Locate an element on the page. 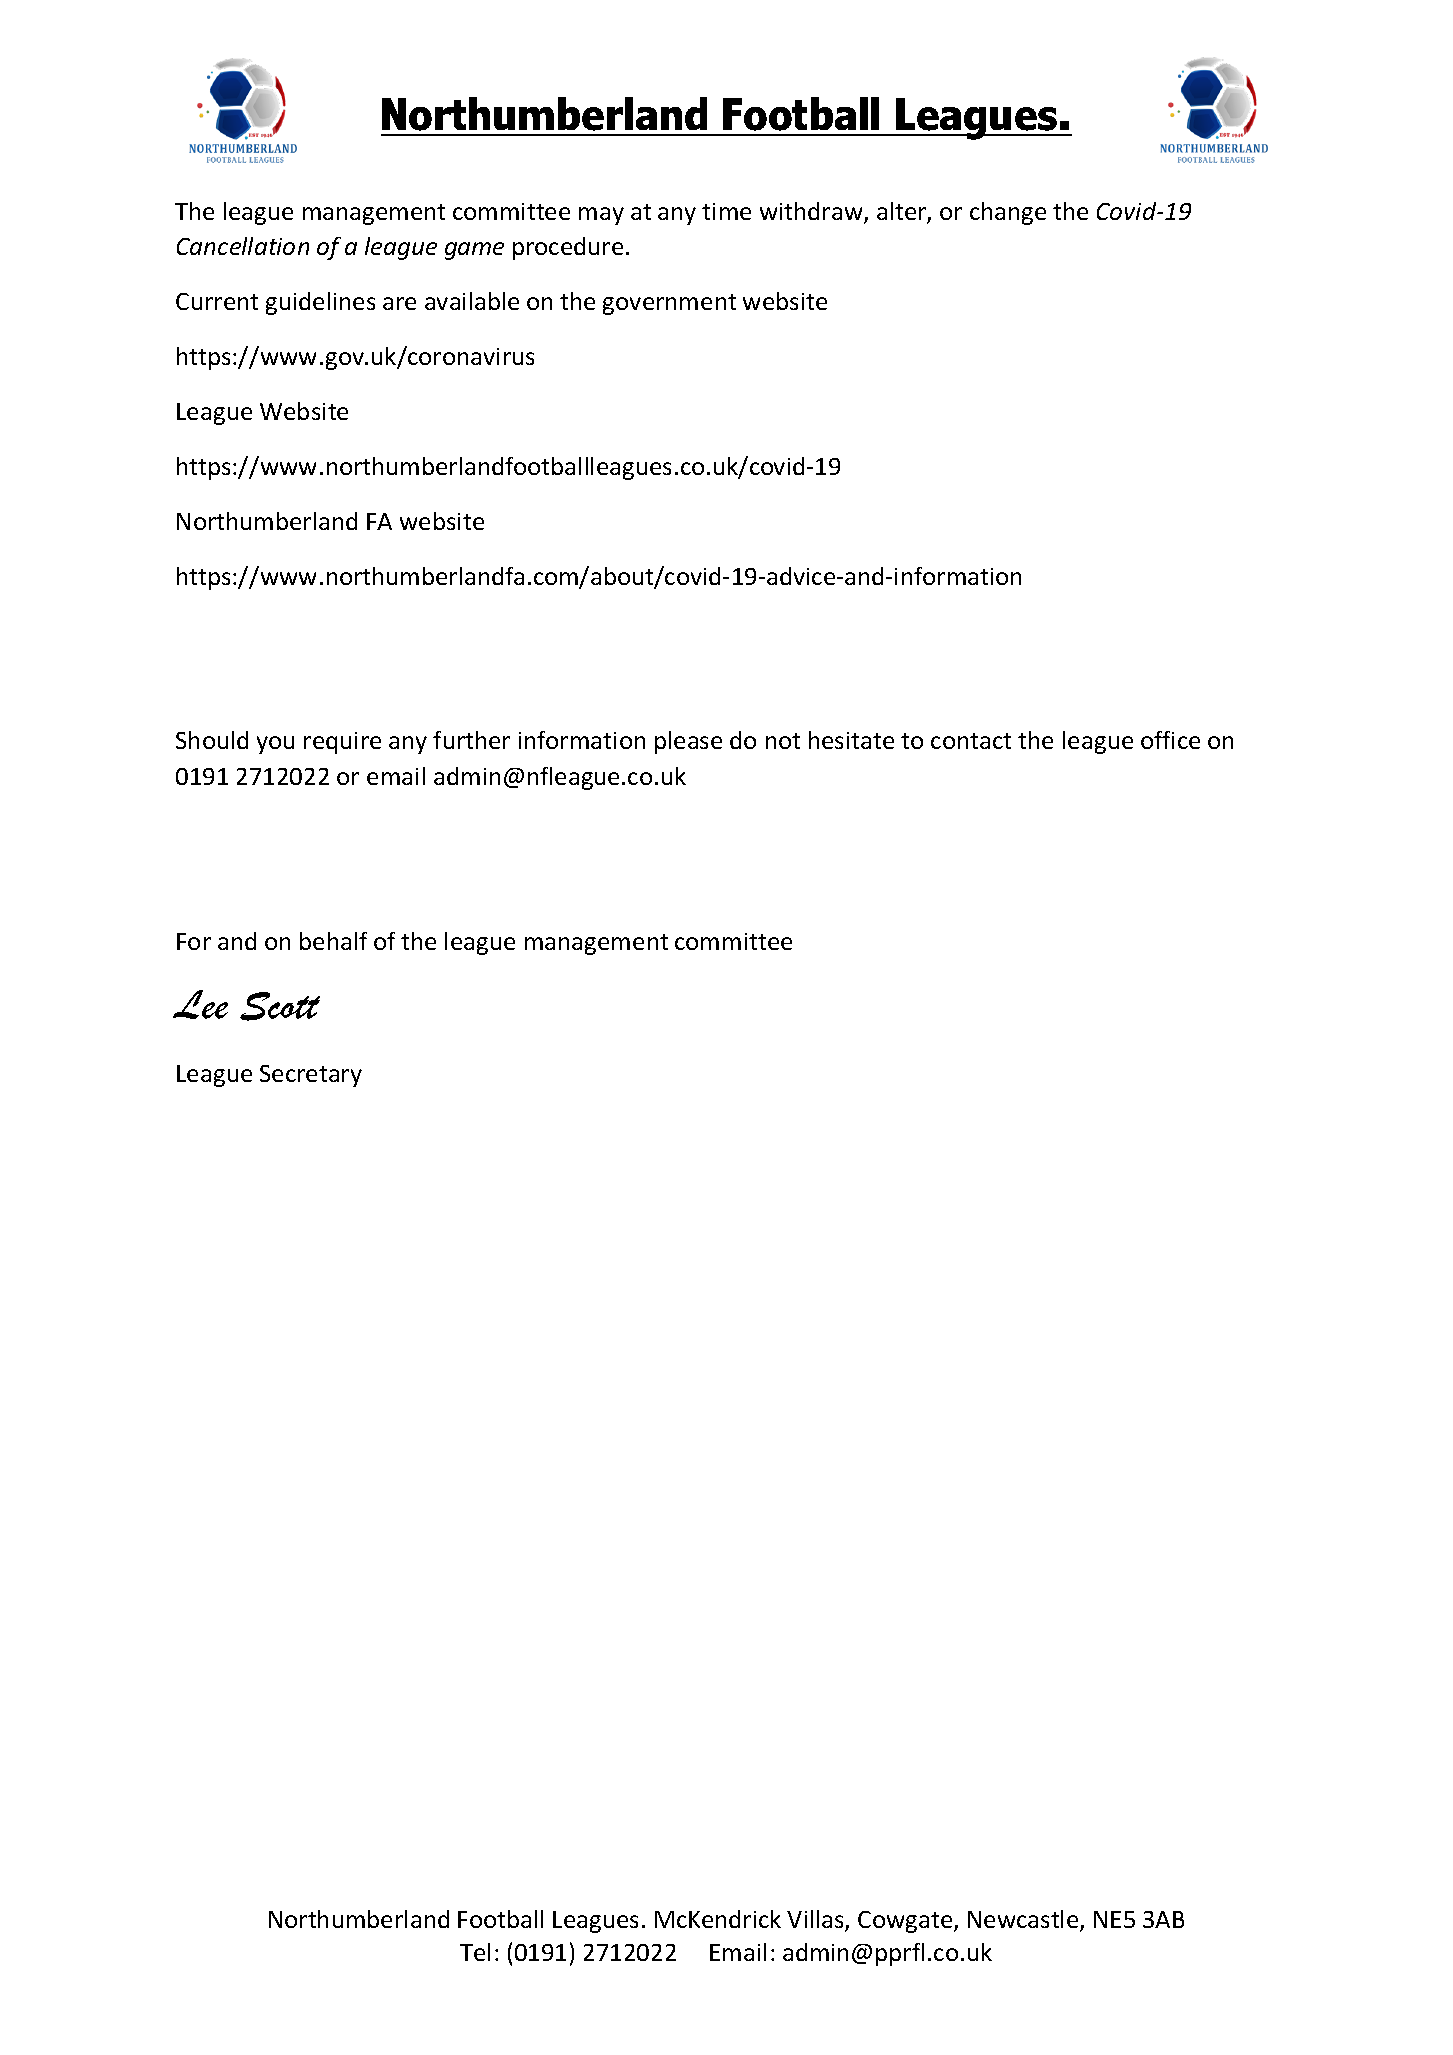 This image has height=2055, width=1453. Scott is located at coordinates (280, 1006).
